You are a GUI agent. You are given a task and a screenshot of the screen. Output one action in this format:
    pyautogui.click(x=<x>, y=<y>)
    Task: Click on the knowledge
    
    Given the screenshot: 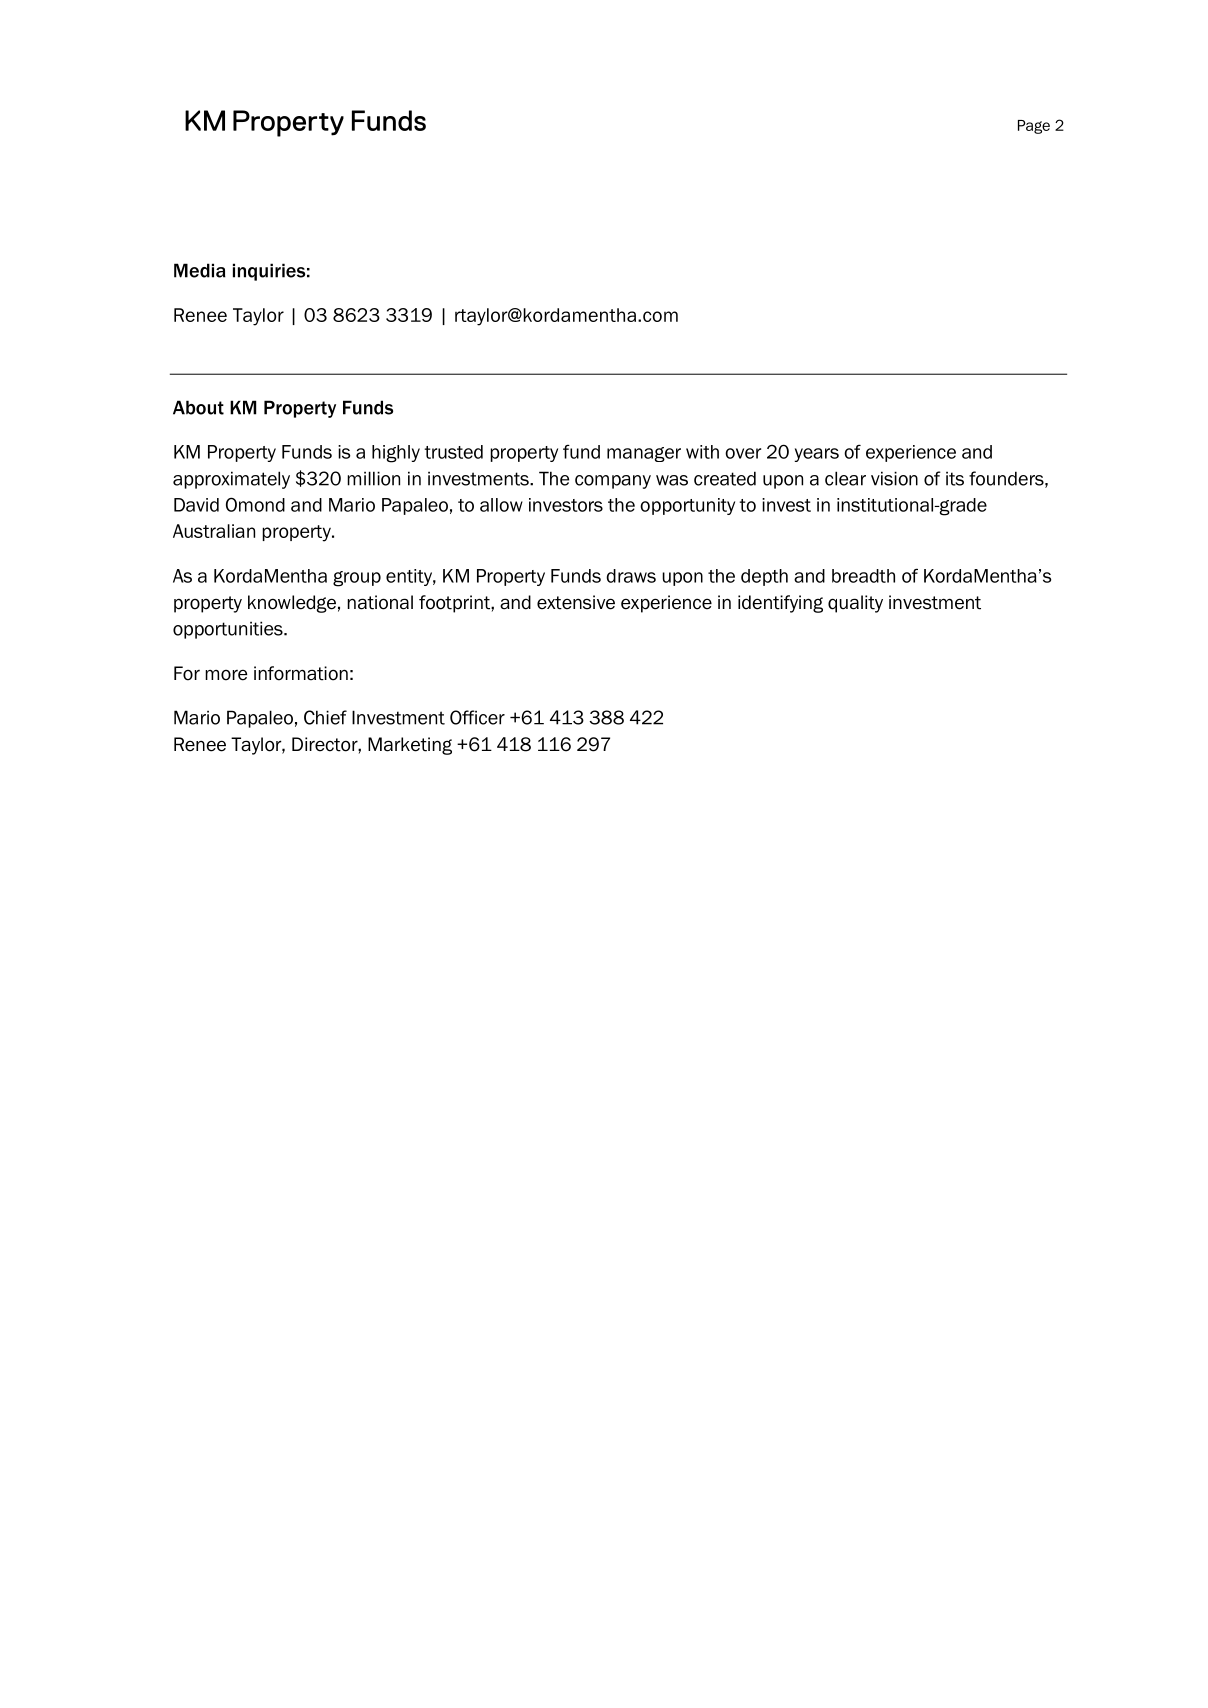 What is the action you would take?
    pyautogui.click(x=292, y=604)
